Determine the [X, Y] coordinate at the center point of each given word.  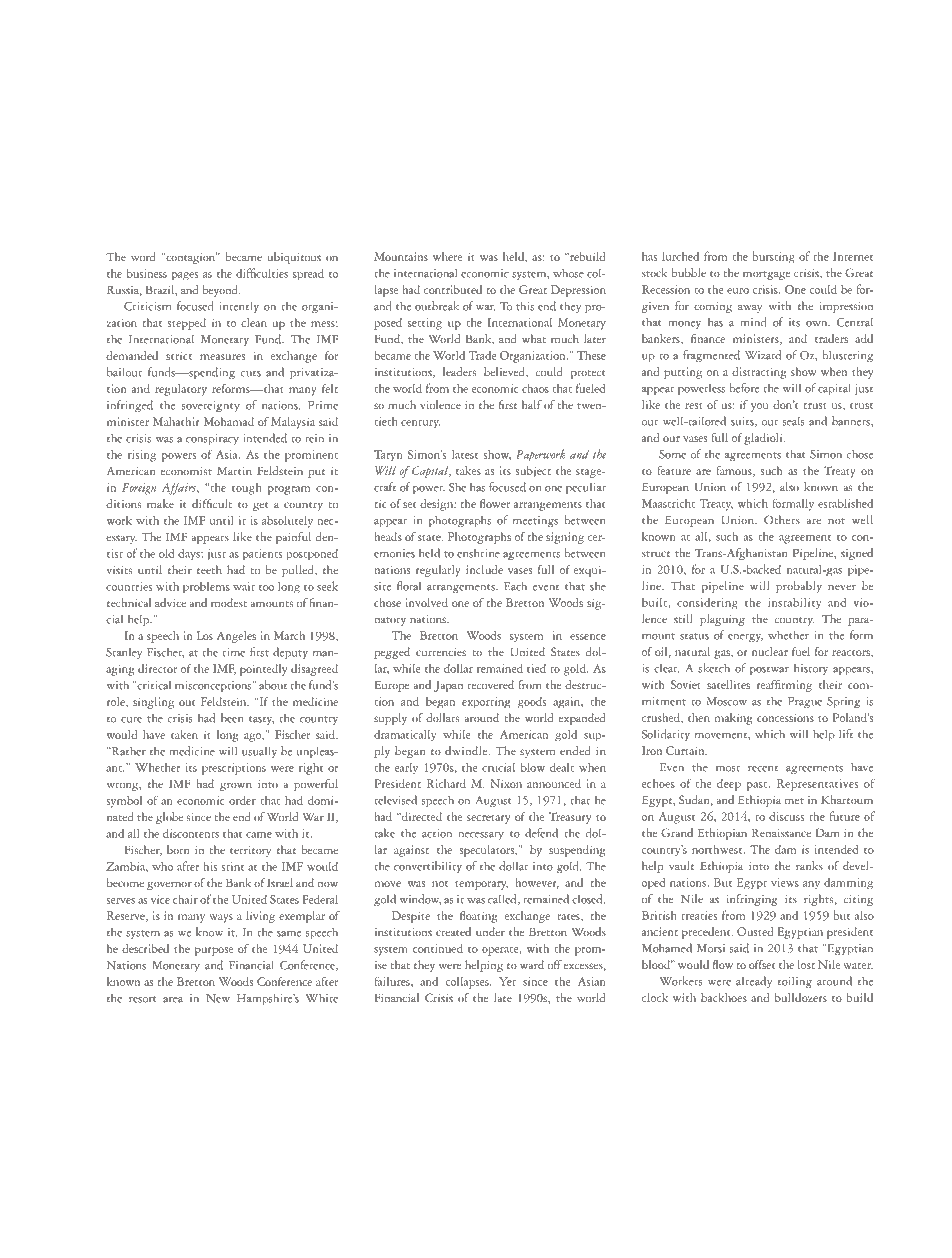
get [261, 506]
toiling [795, 982]
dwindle [467, 750]
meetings [535, 521]
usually [259, 752]
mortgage [767, 275]
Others [782, 519]
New [218, 998]
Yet [507, 981]
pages [185, 276]
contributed [453, 289]
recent [763, 768]
